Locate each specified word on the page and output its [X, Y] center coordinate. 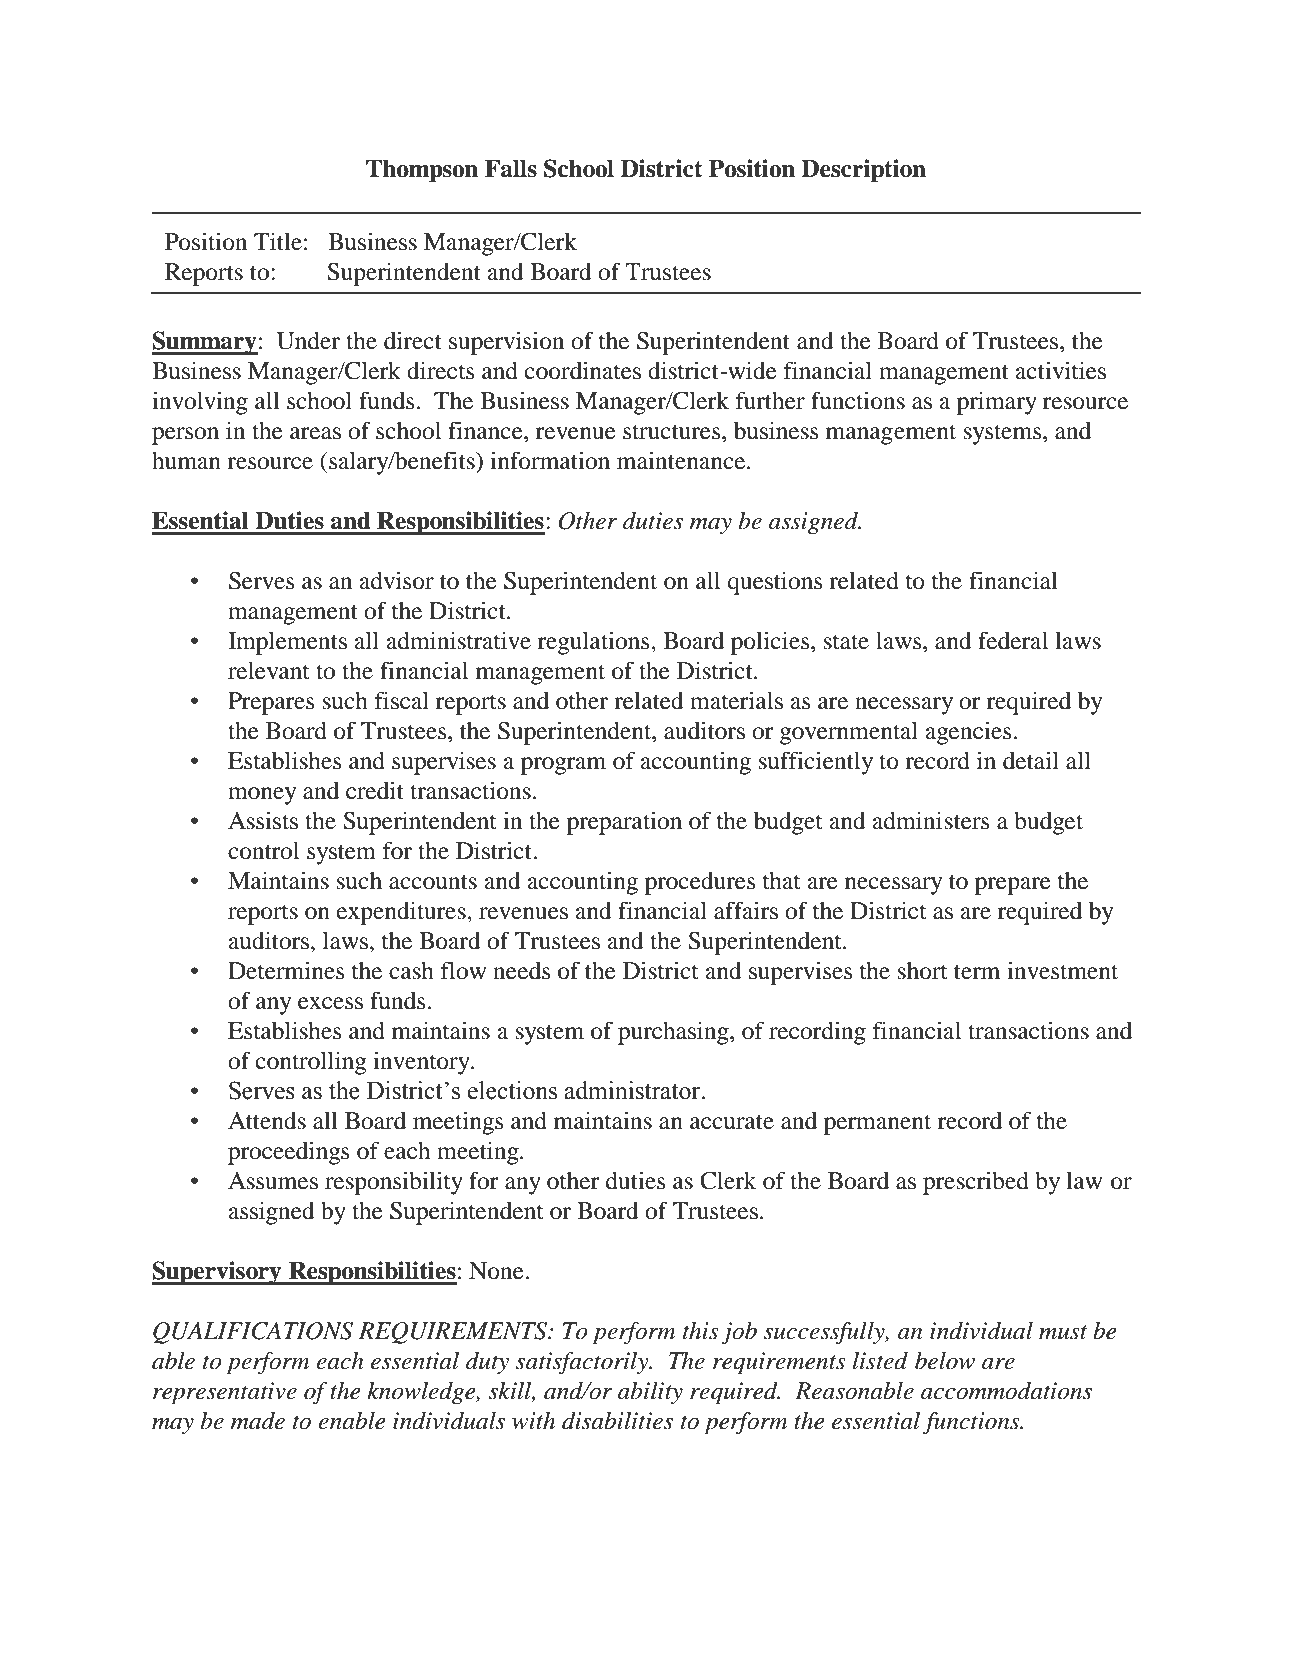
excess [330, 1003]
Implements [287, 643]
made [258, 1420]
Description [863, 171]
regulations [595, 643]
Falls [511, 169]
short [923, 971]
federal [1013, 640]
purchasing [674, 1033]
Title [278, 241]
